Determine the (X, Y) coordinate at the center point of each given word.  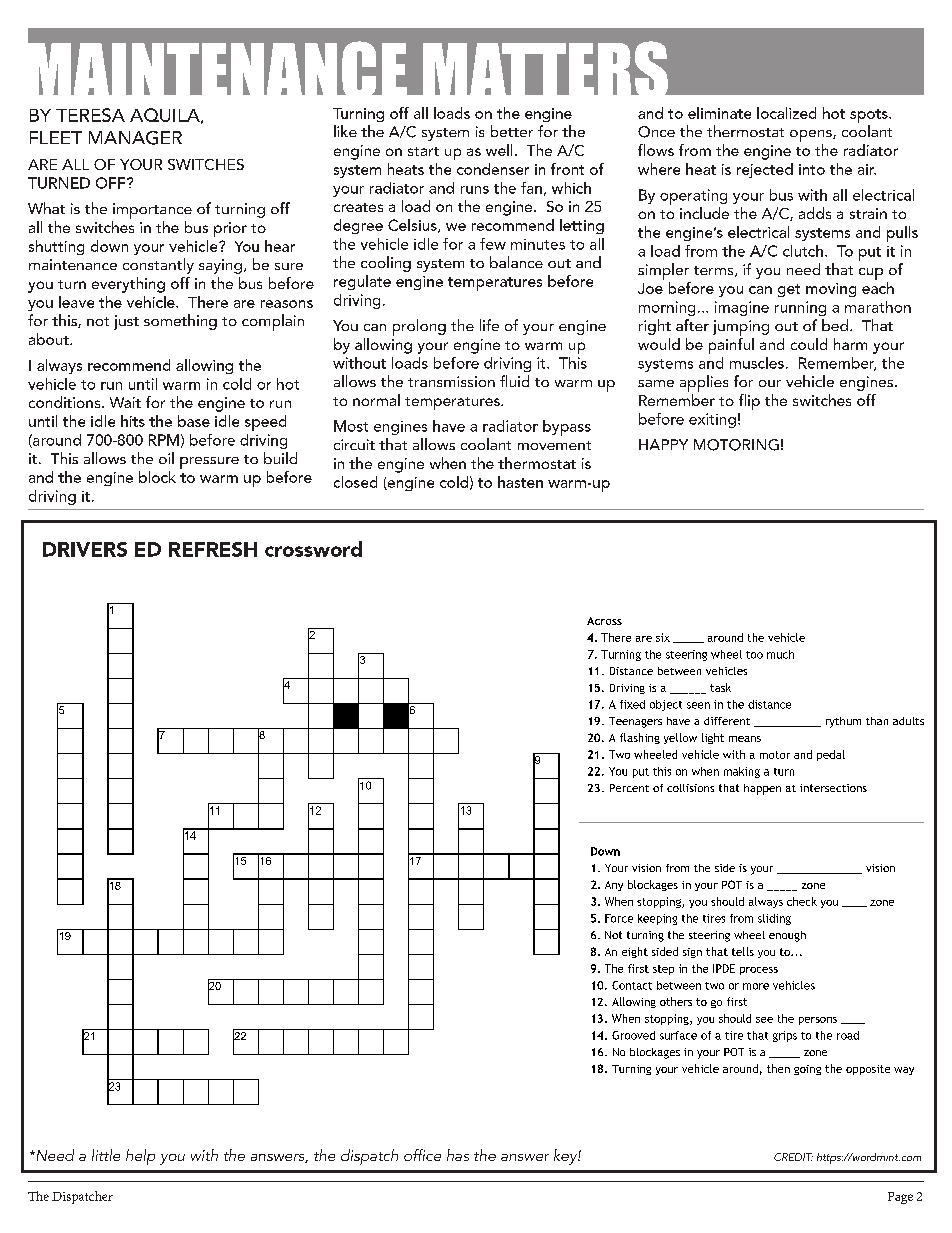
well (499, 150)
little (106, 1155)
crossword (313, 549)
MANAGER (135, 138)
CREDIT (793, 1157)
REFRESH (213, 549)
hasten (520, 482)
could (809, 344)
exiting (712, 420)
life (489, 325)
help (140, 1157)
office (422, 1155)
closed (355, 482)
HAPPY (663, 444)
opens (812, 136)
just (126, 322)
